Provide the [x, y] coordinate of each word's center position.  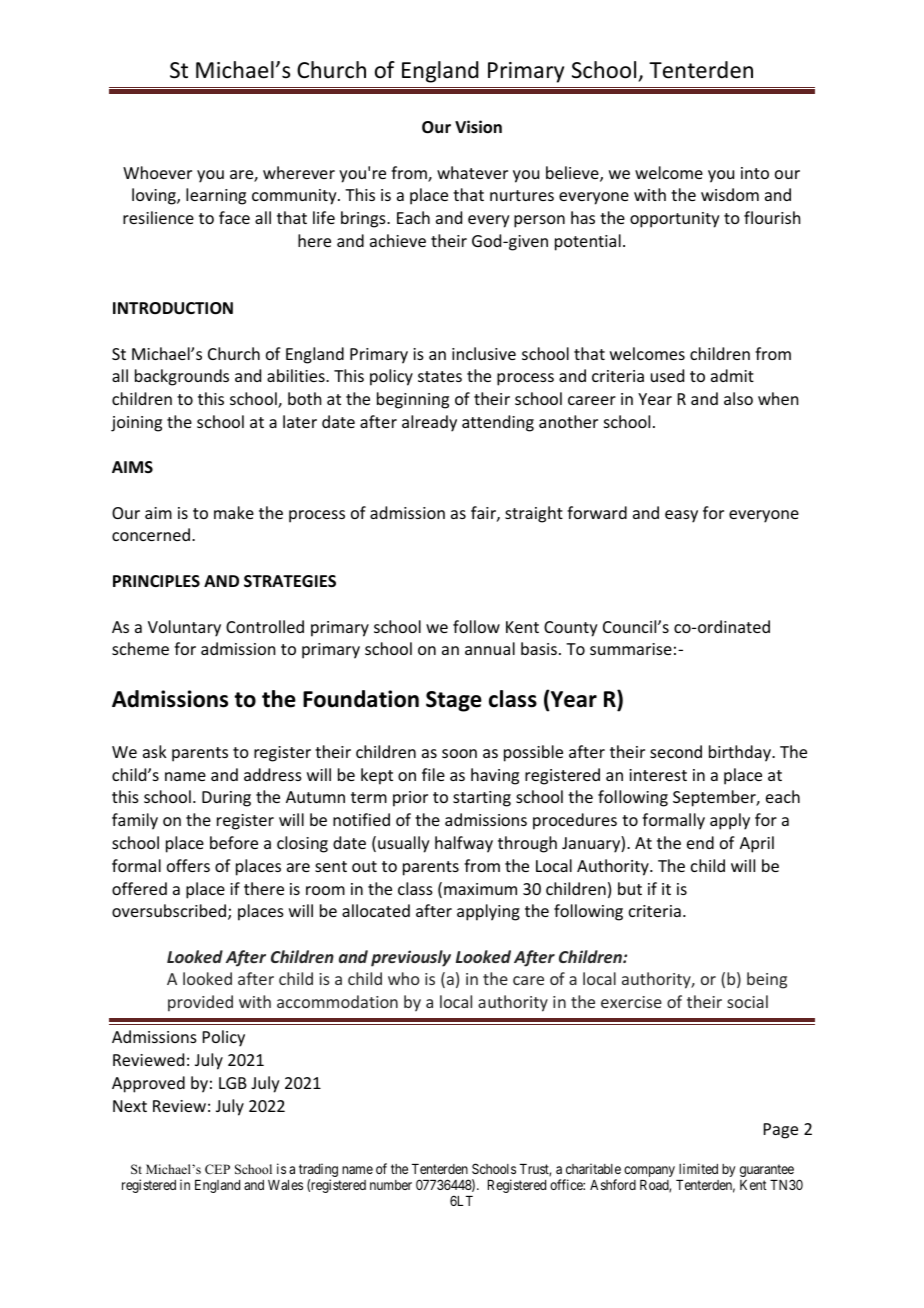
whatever [472, 172]
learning [216, 196]
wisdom [730, 194]
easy [681, 516]
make [234, 512]
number [391, 1185]
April [757, 844]
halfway [464, 844]
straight [534, 514]
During [226, 799]
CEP [217, 1169]
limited [698, 1168]
